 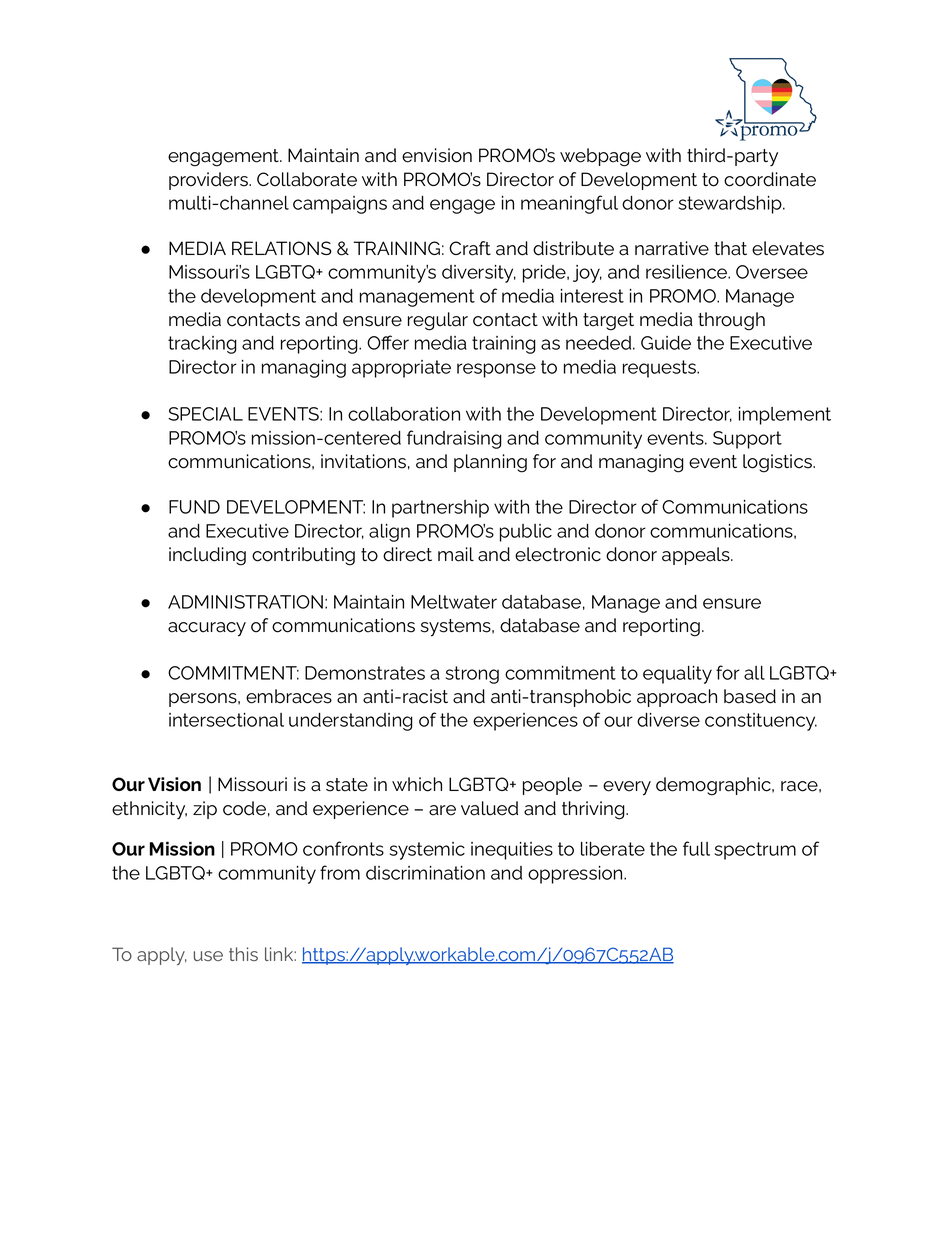 What do you see at coordinates (209, 181) in the page?
I see `providers` at bounding box center [209, 181].
